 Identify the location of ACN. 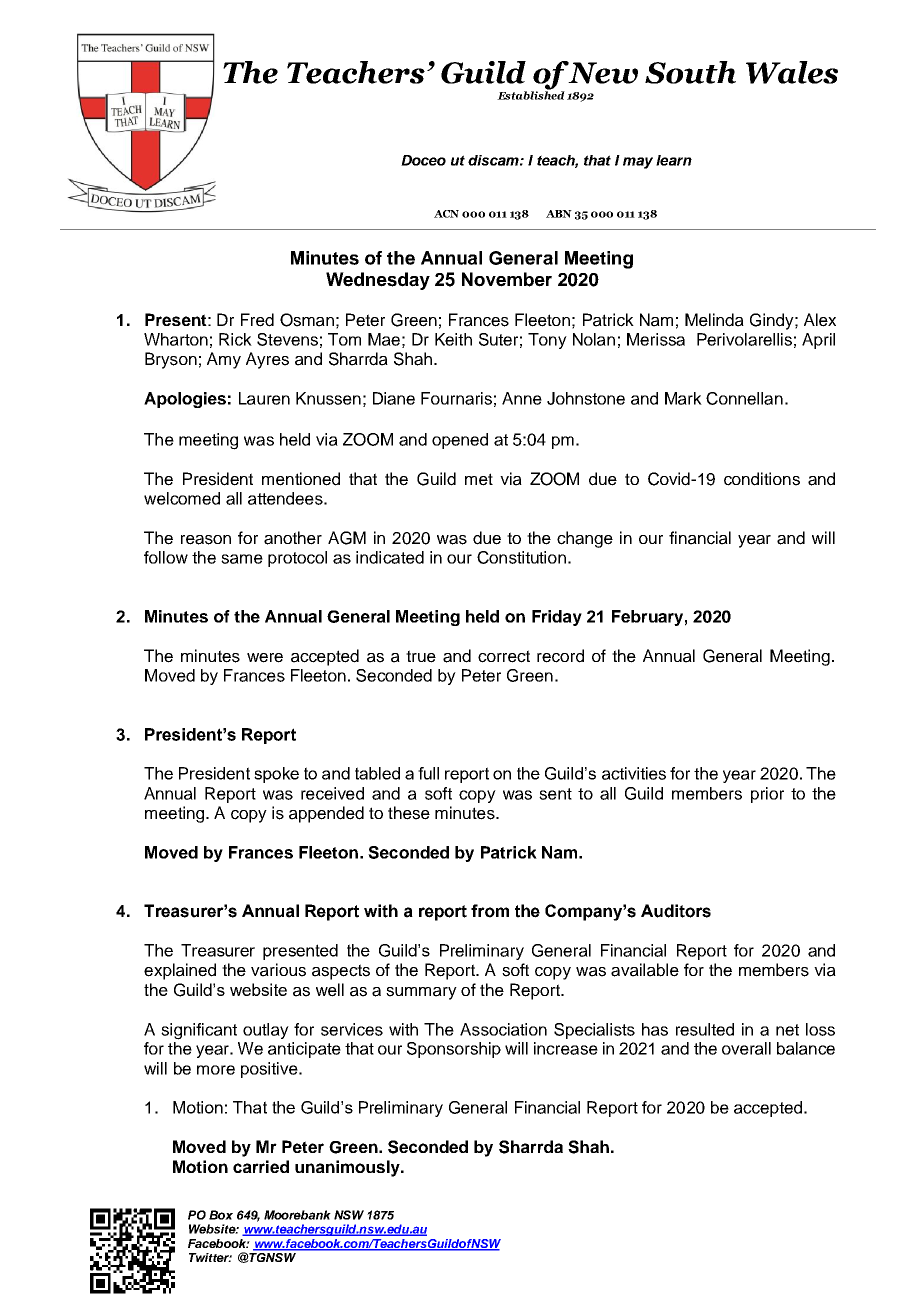
(446, 214).
